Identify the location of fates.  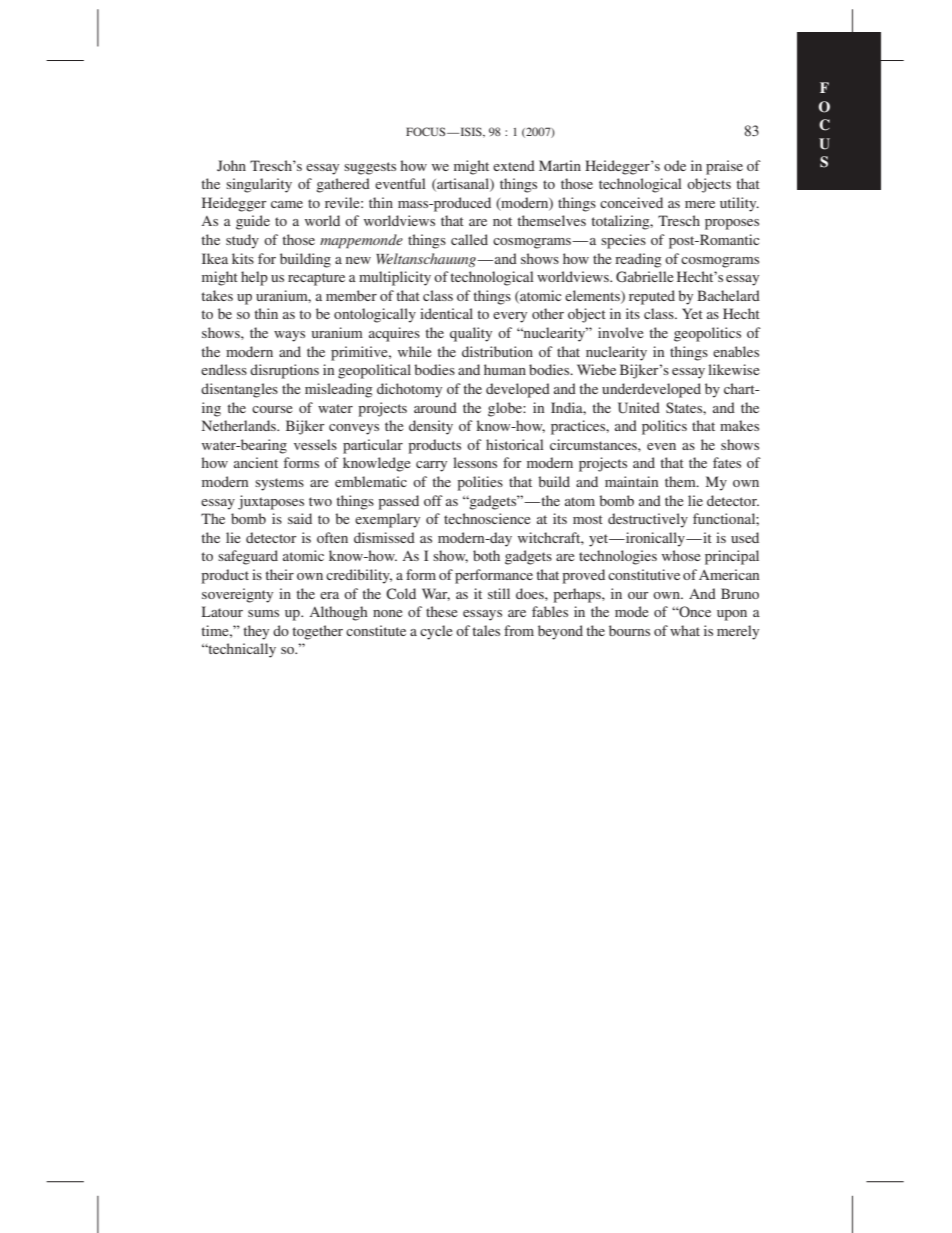
(727, 462).
